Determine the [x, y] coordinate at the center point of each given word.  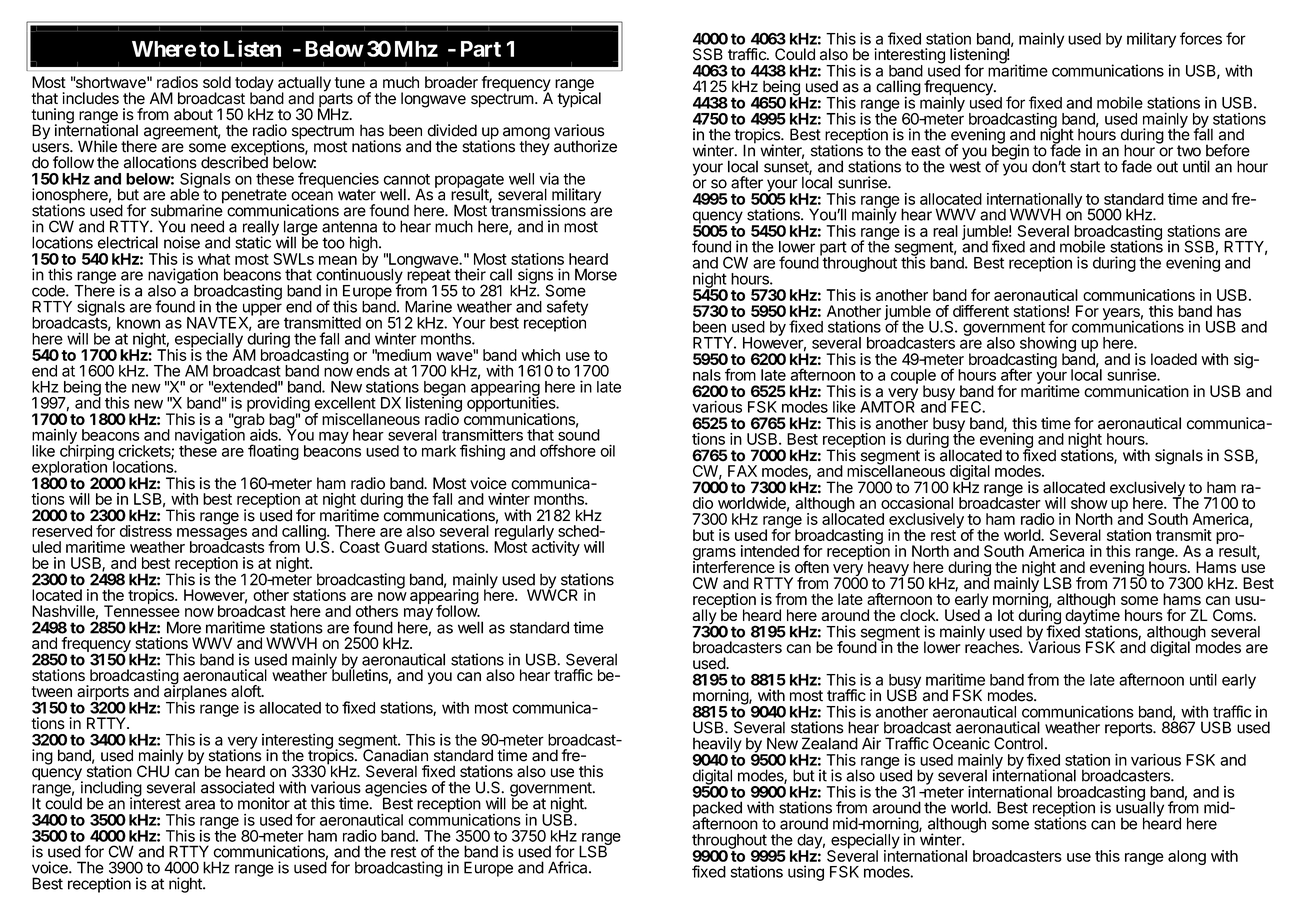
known [138, 323]
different [981, 311]
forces [1201, 38]
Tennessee [142, 610]
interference [734, 566]
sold [217, 82]
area [200, 805]
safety [567, 309]
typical [579, 99]
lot [1006, 615]
